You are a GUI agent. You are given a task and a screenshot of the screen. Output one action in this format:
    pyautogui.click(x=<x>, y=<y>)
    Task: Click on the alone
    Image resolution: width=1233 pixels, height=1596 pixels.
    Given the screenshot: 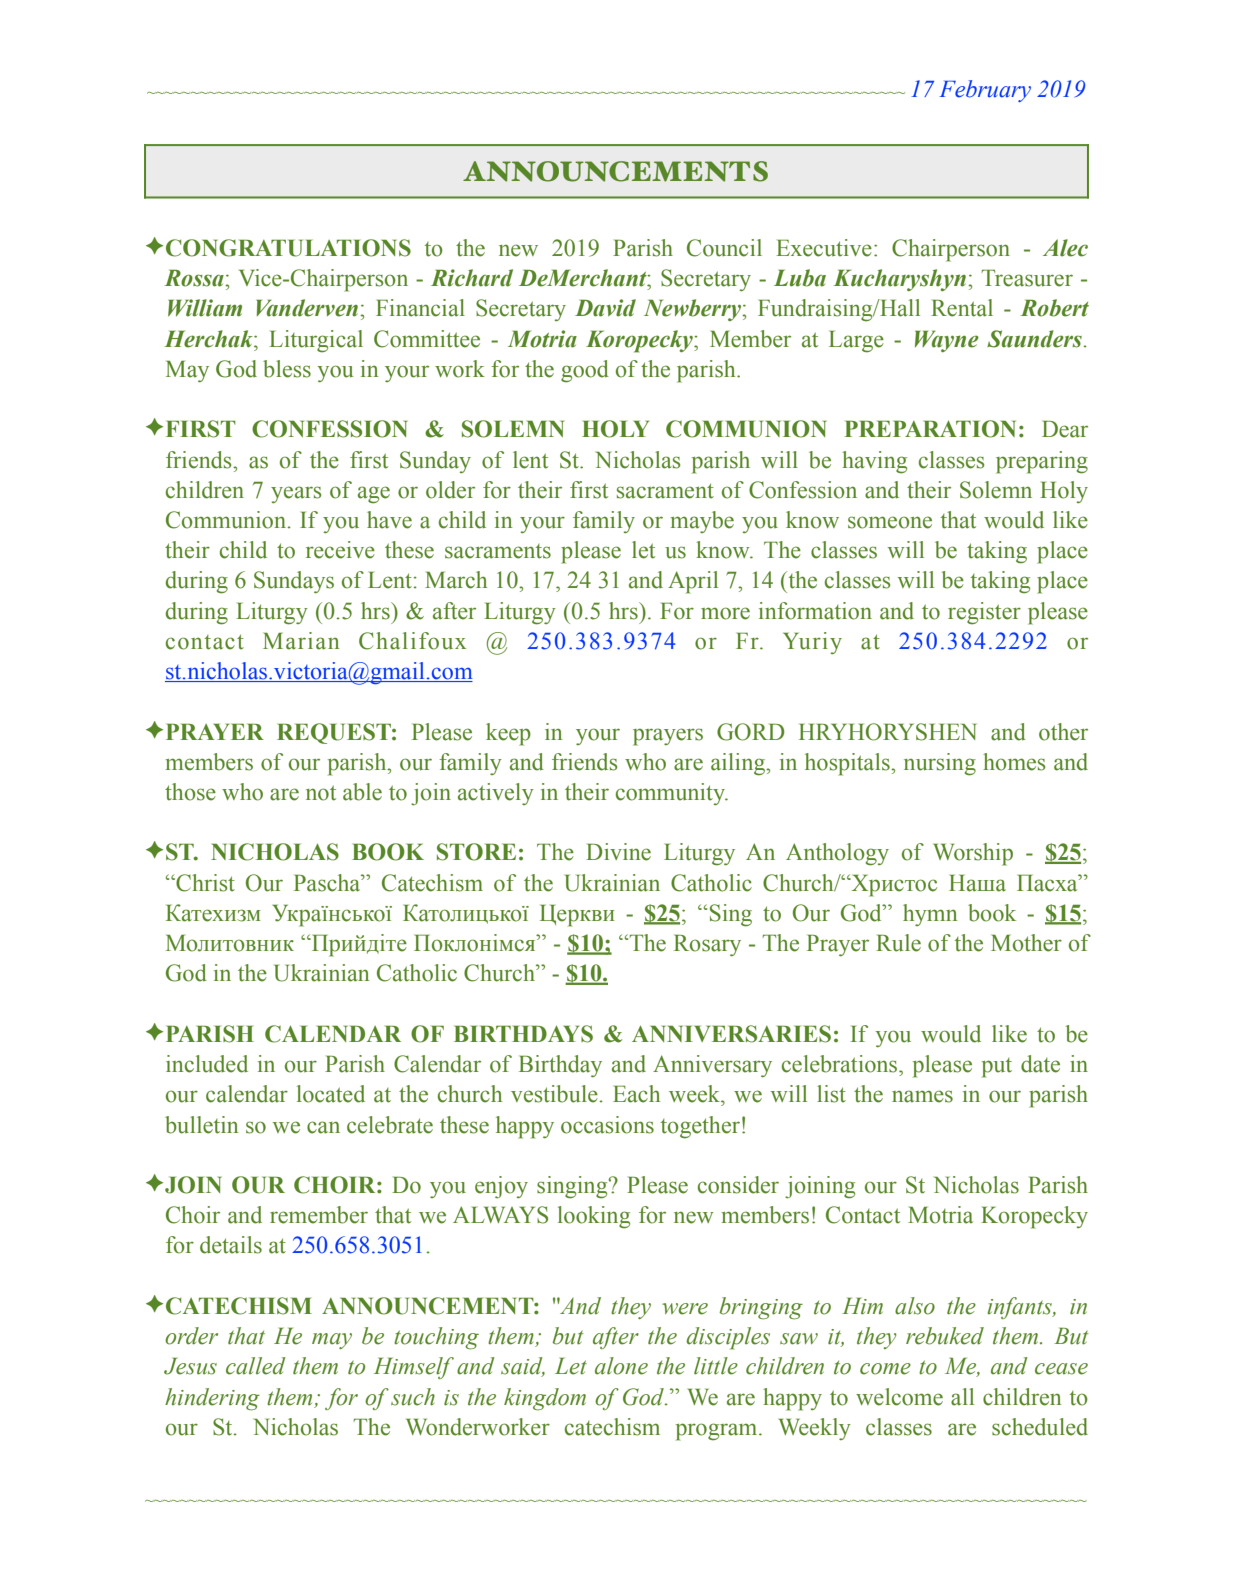 What is the action you would take?
    pyautogui.click(x=621, y=1366)
